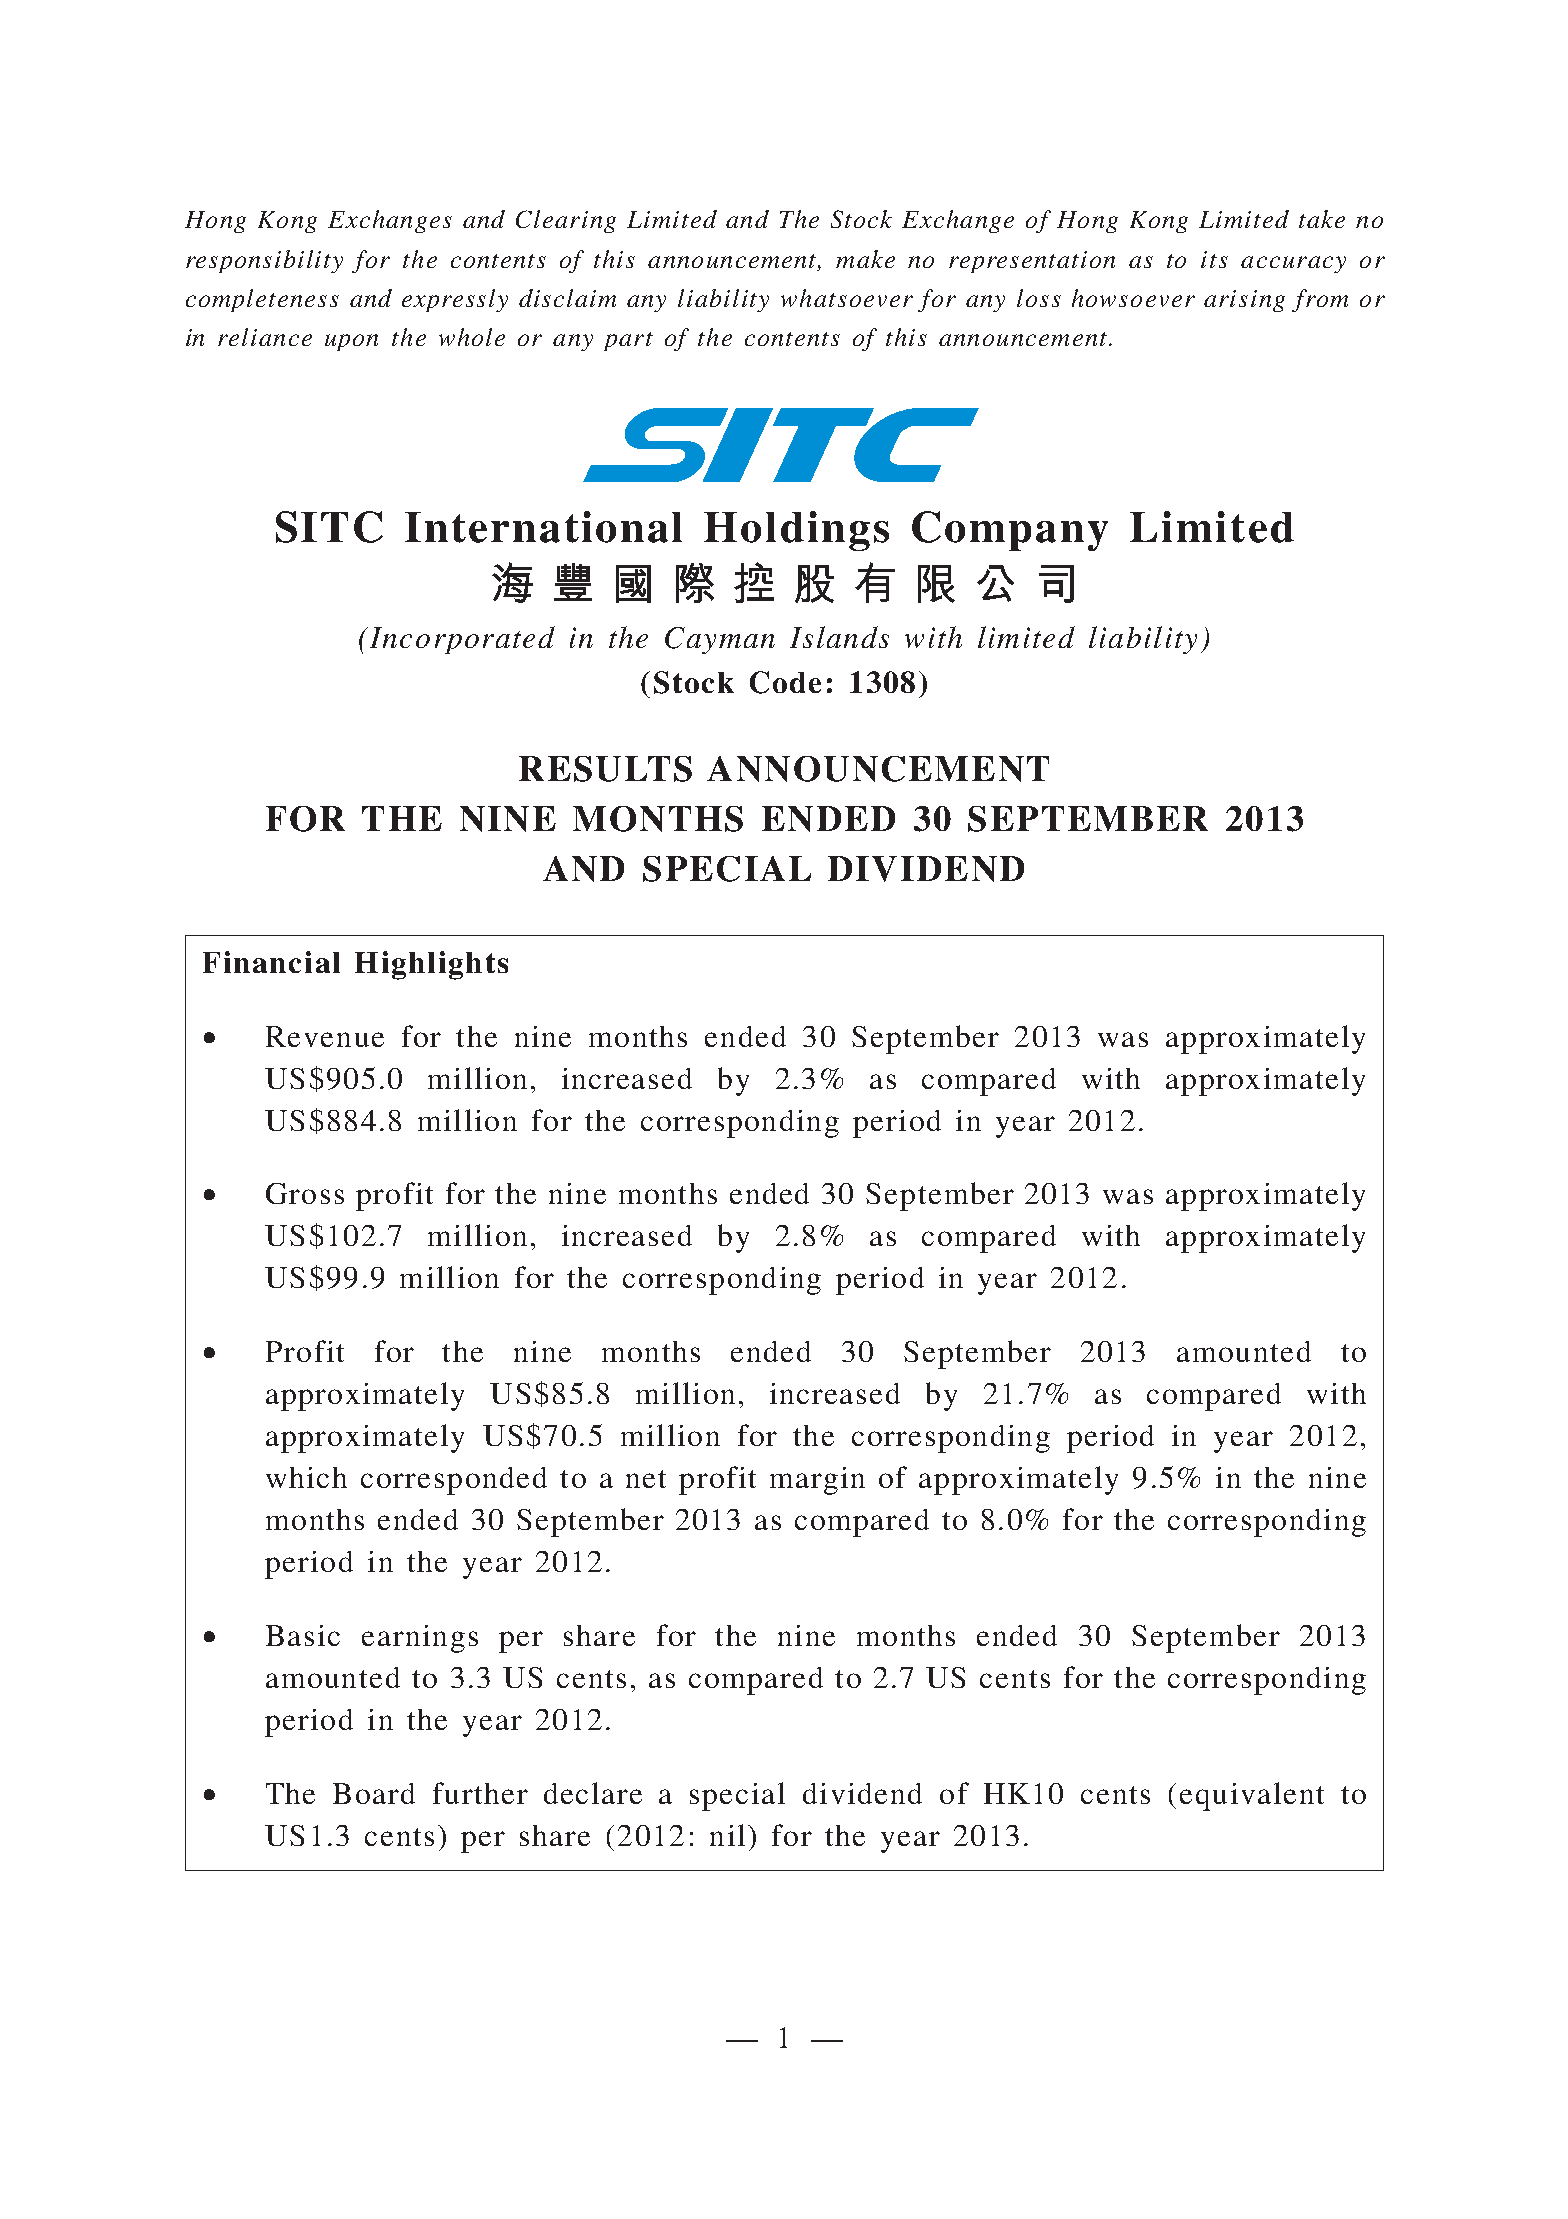 The width and height of the screenshot is (1568, 2219). I want to click on its, so click(1214, 259).
